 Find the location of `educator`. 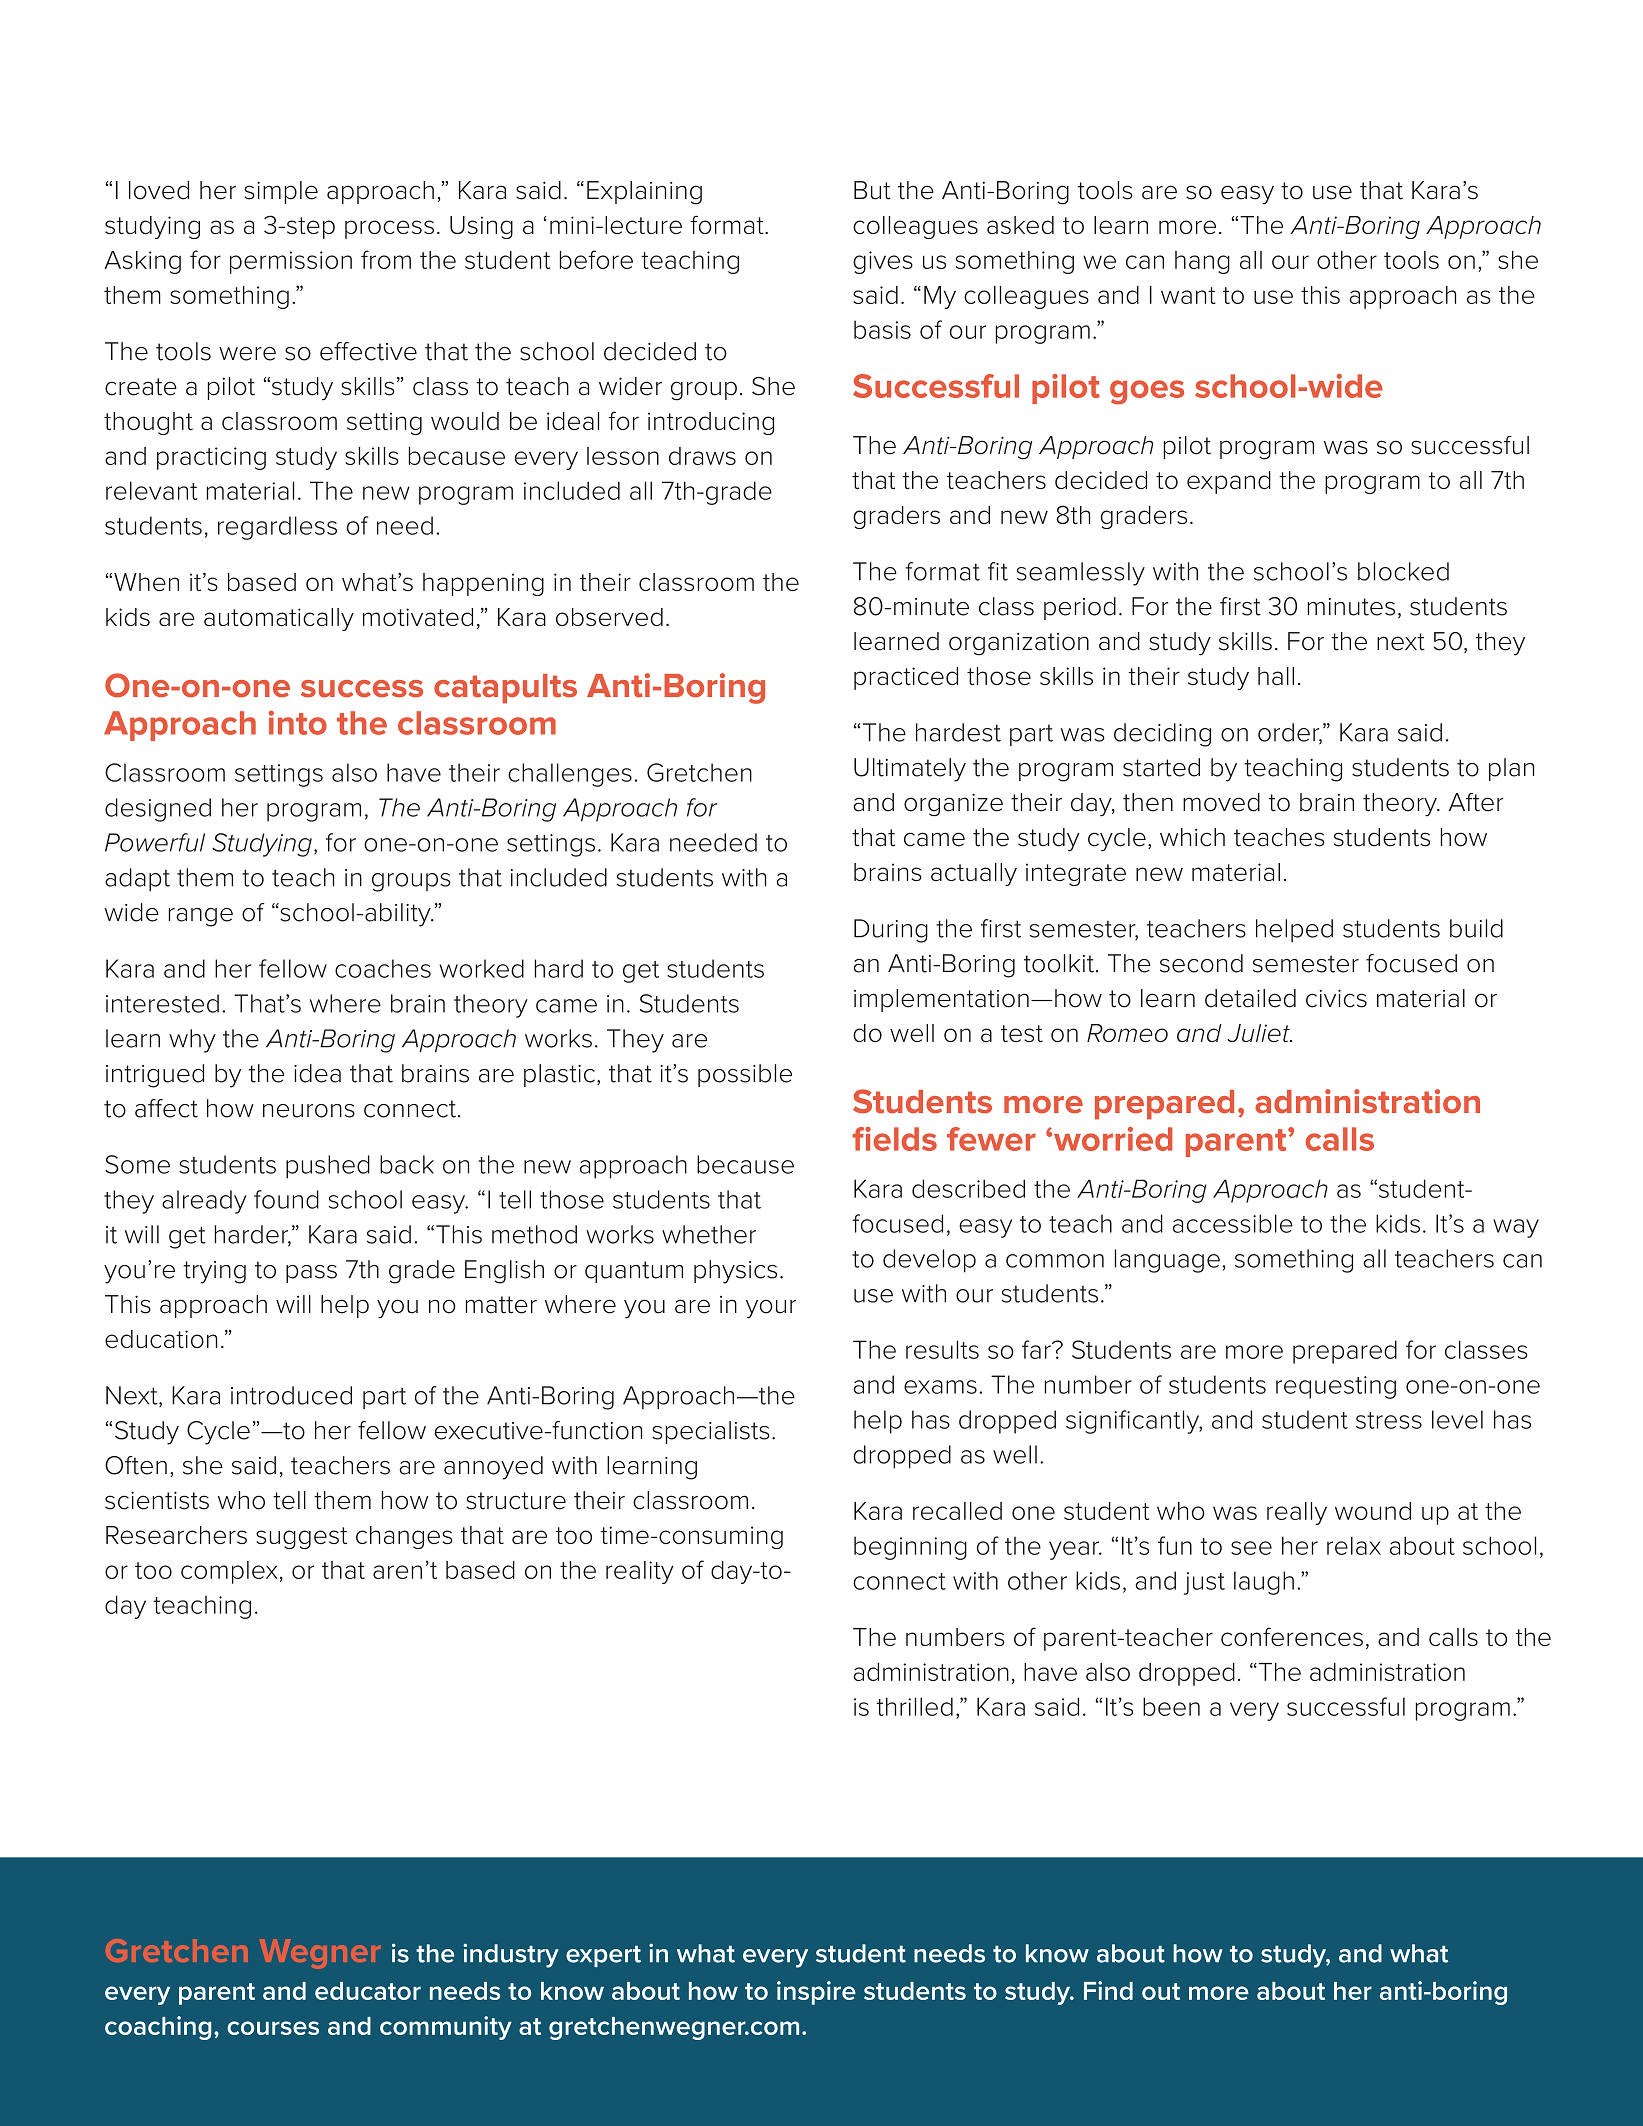

educator is located at coordinates (368, 1991).
